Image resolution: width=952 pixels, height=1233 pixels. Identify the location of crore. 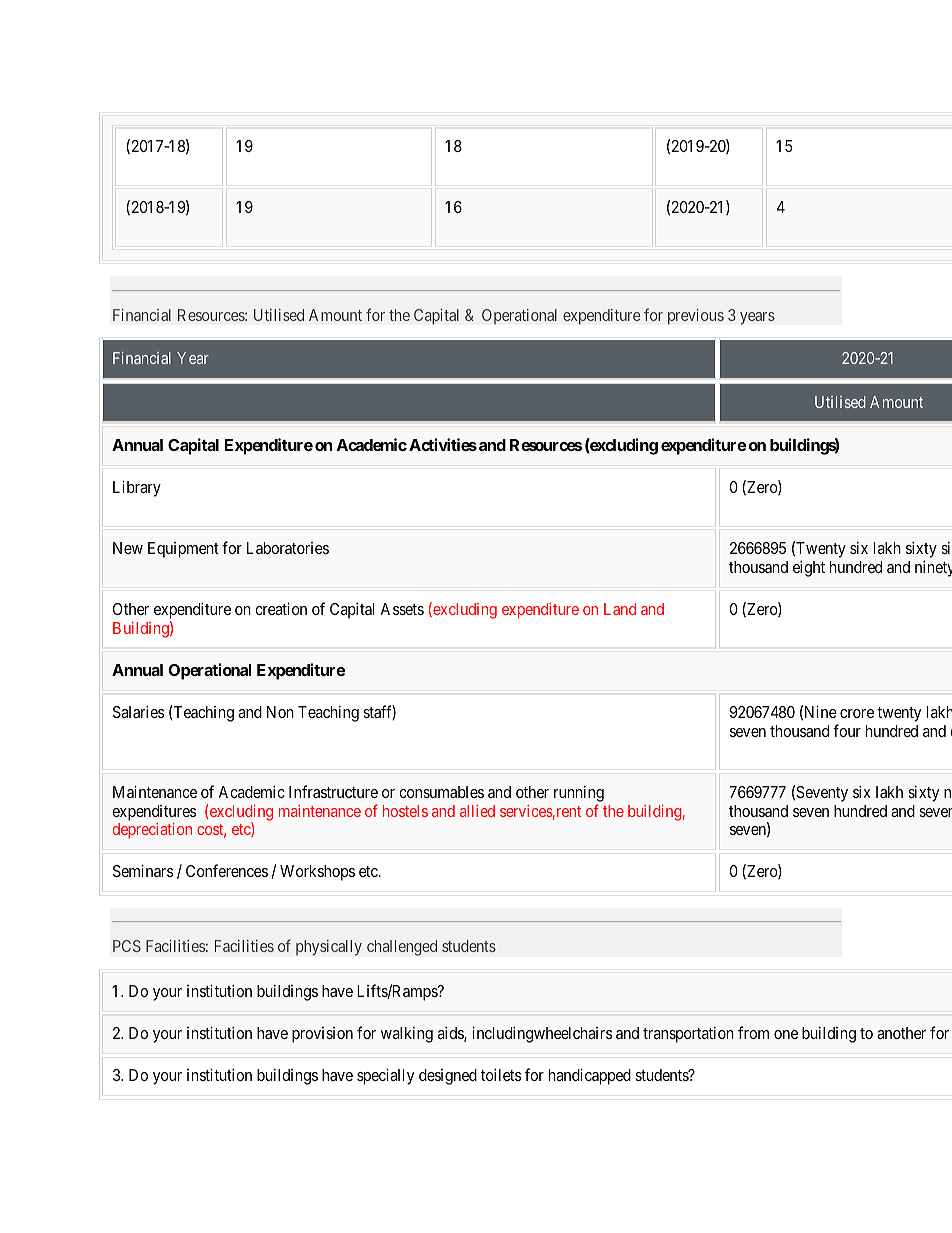
(857, 713).
